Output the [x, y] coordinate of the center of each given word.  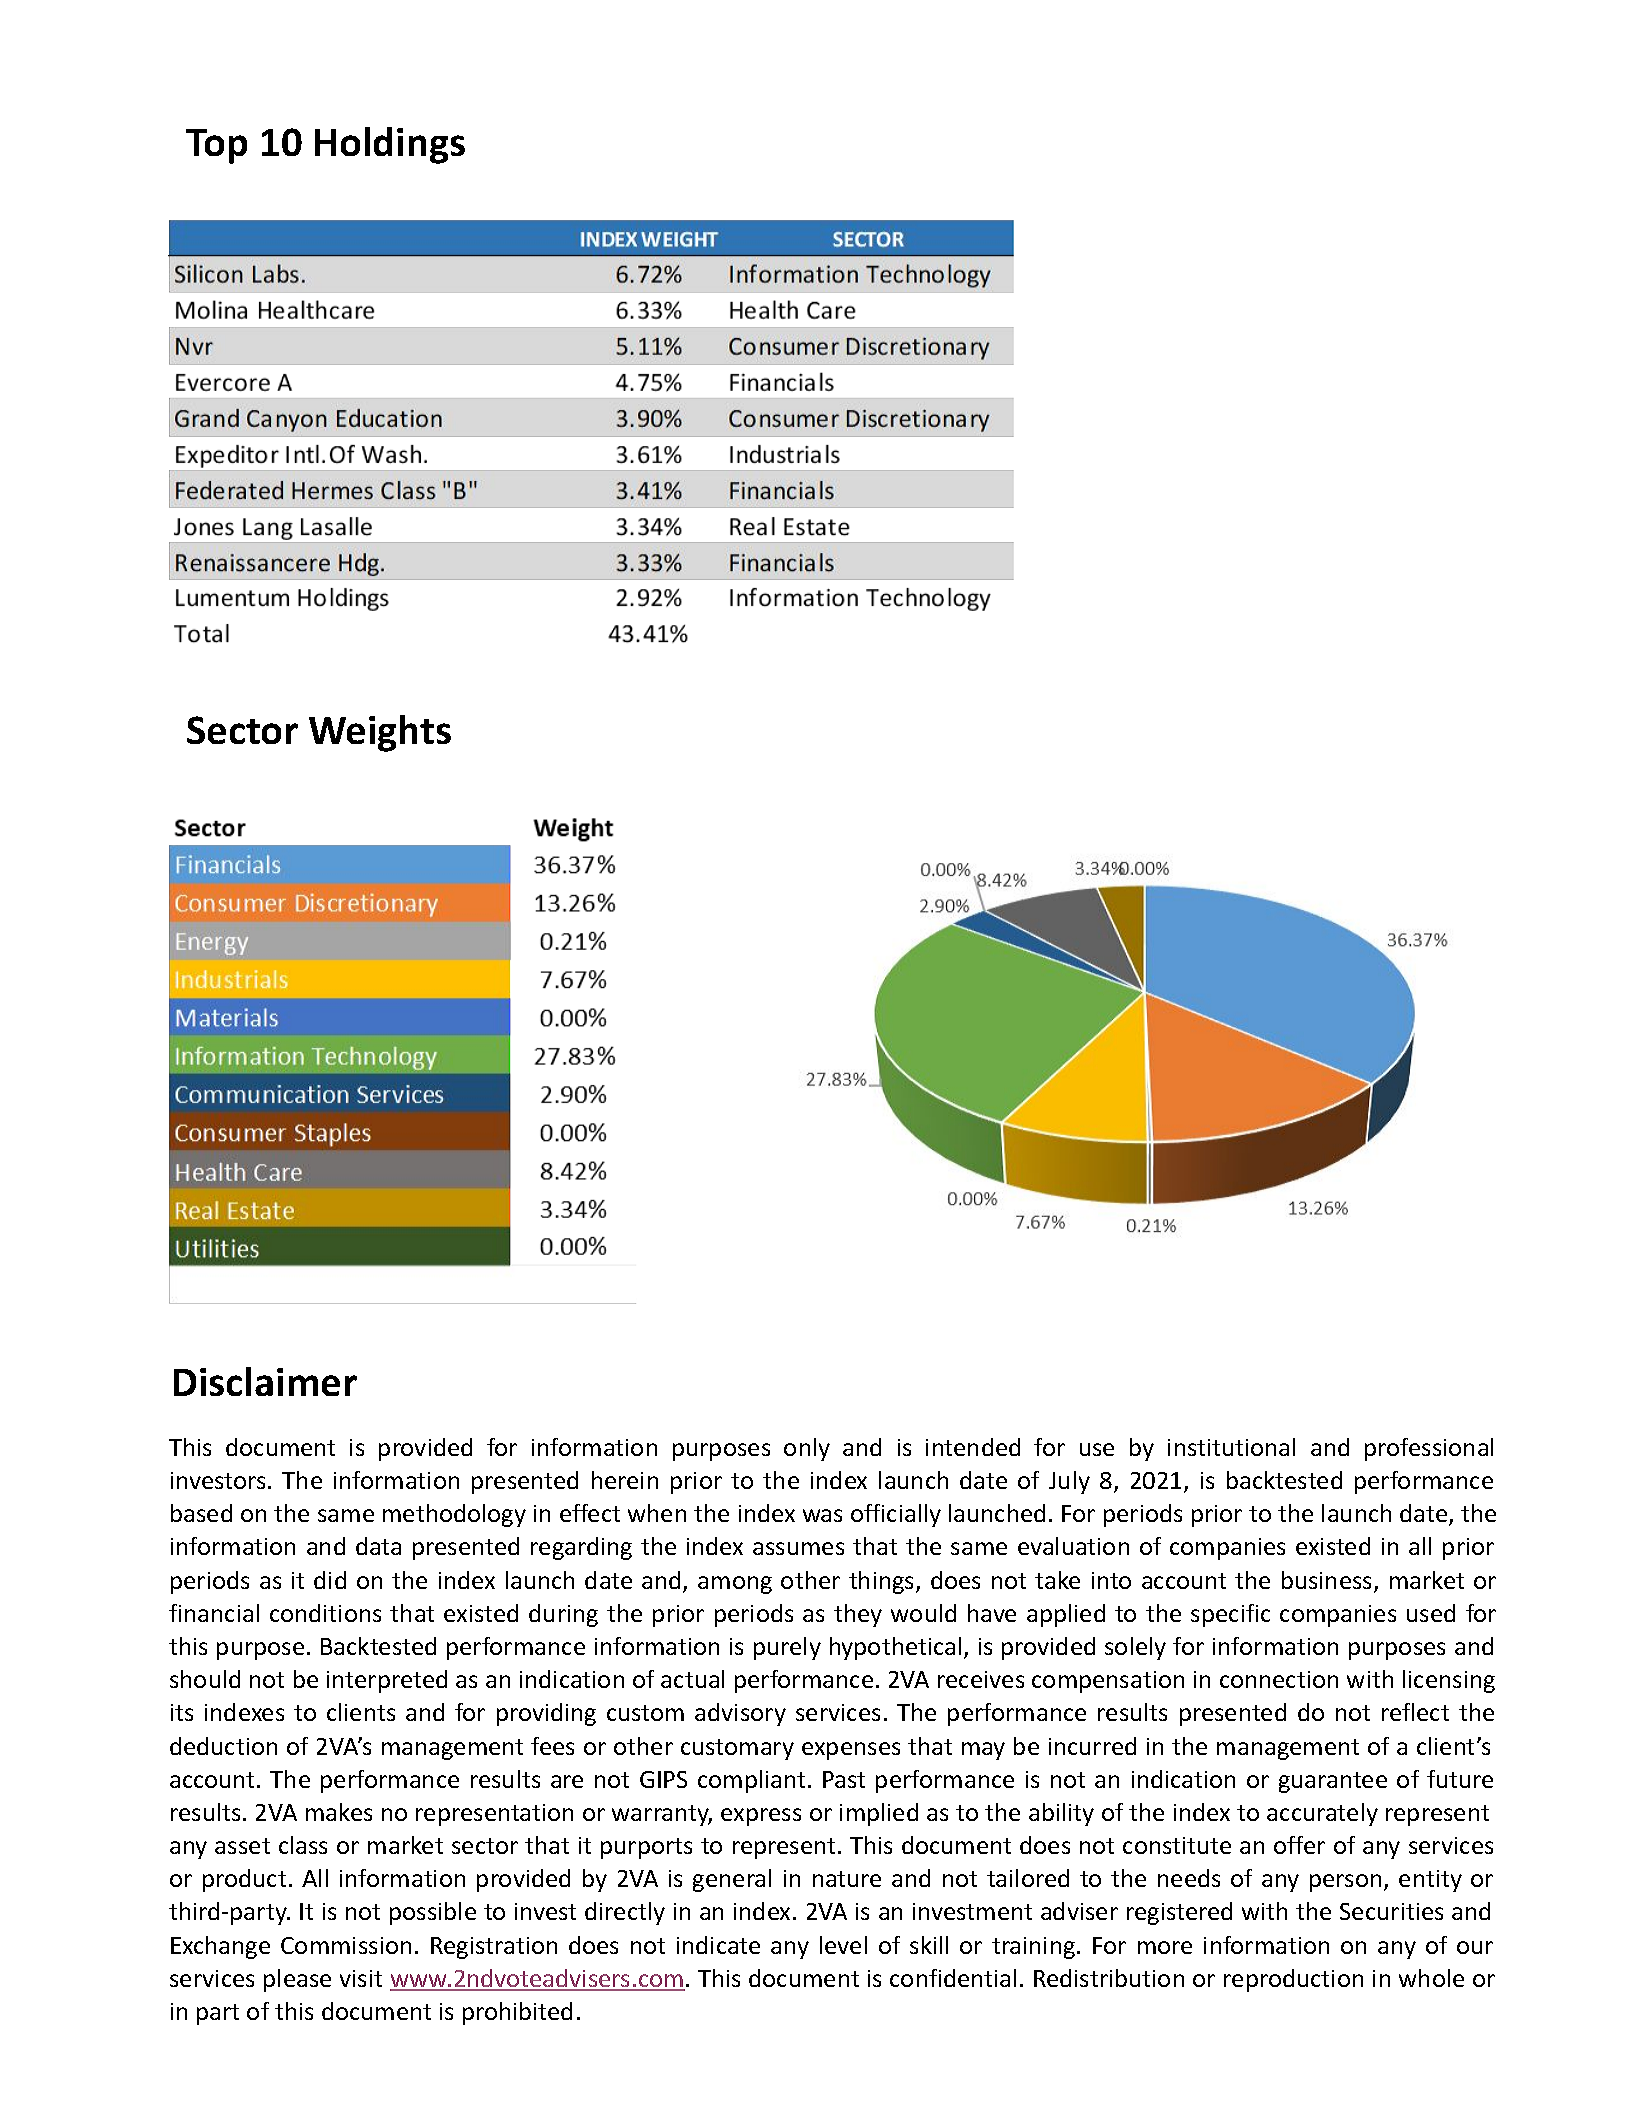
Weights [380, 733]
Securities [1391, 1911]
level [843, 1945]
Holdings [390, 145]
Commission [346, 1945]
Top [216, 146]
